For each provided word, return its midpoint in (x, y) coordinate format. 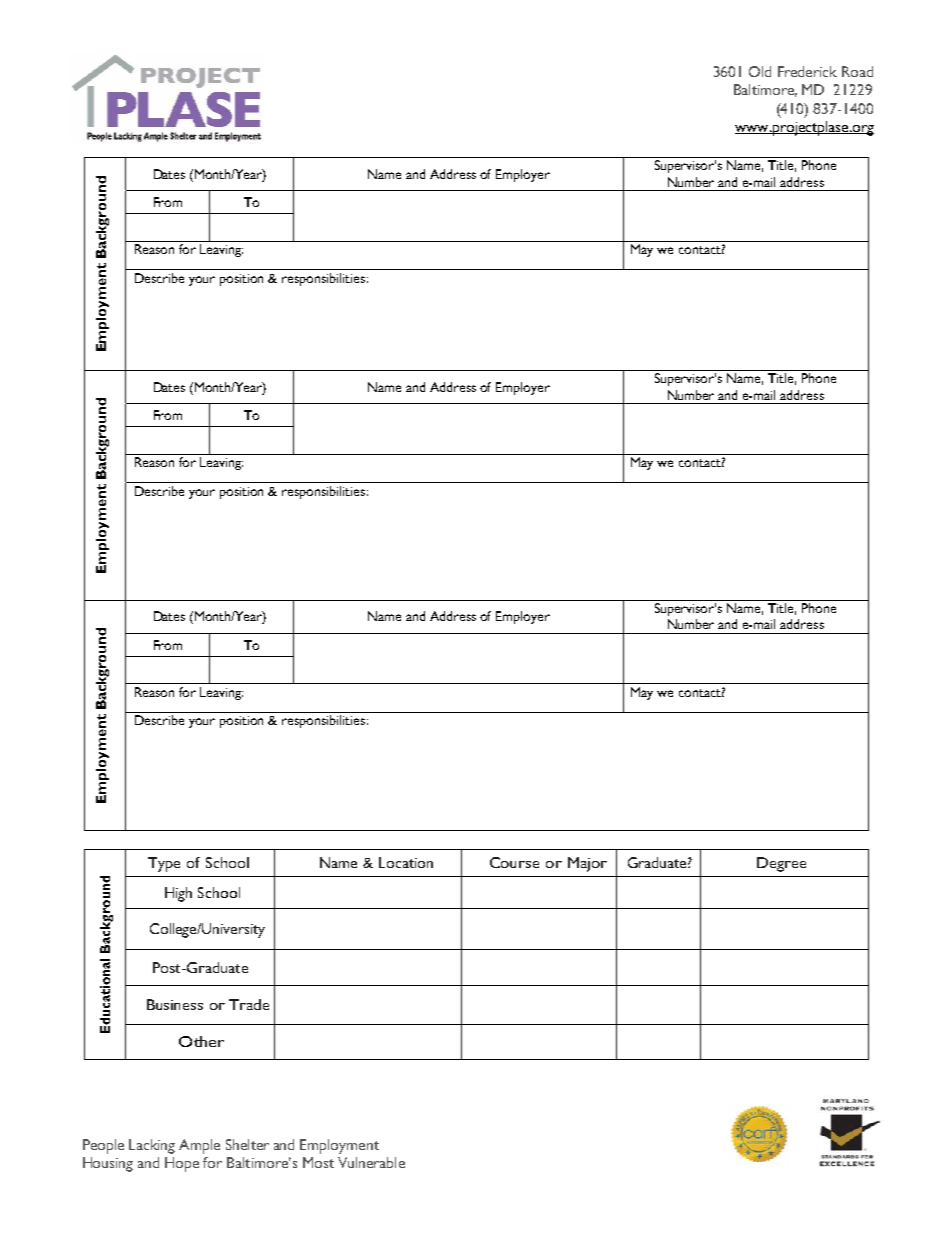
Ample (199, 1146)
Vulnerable (371, 1162)
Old (760, 71)
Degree (781, 864)
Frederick (807, 71)
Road (857, 71)
